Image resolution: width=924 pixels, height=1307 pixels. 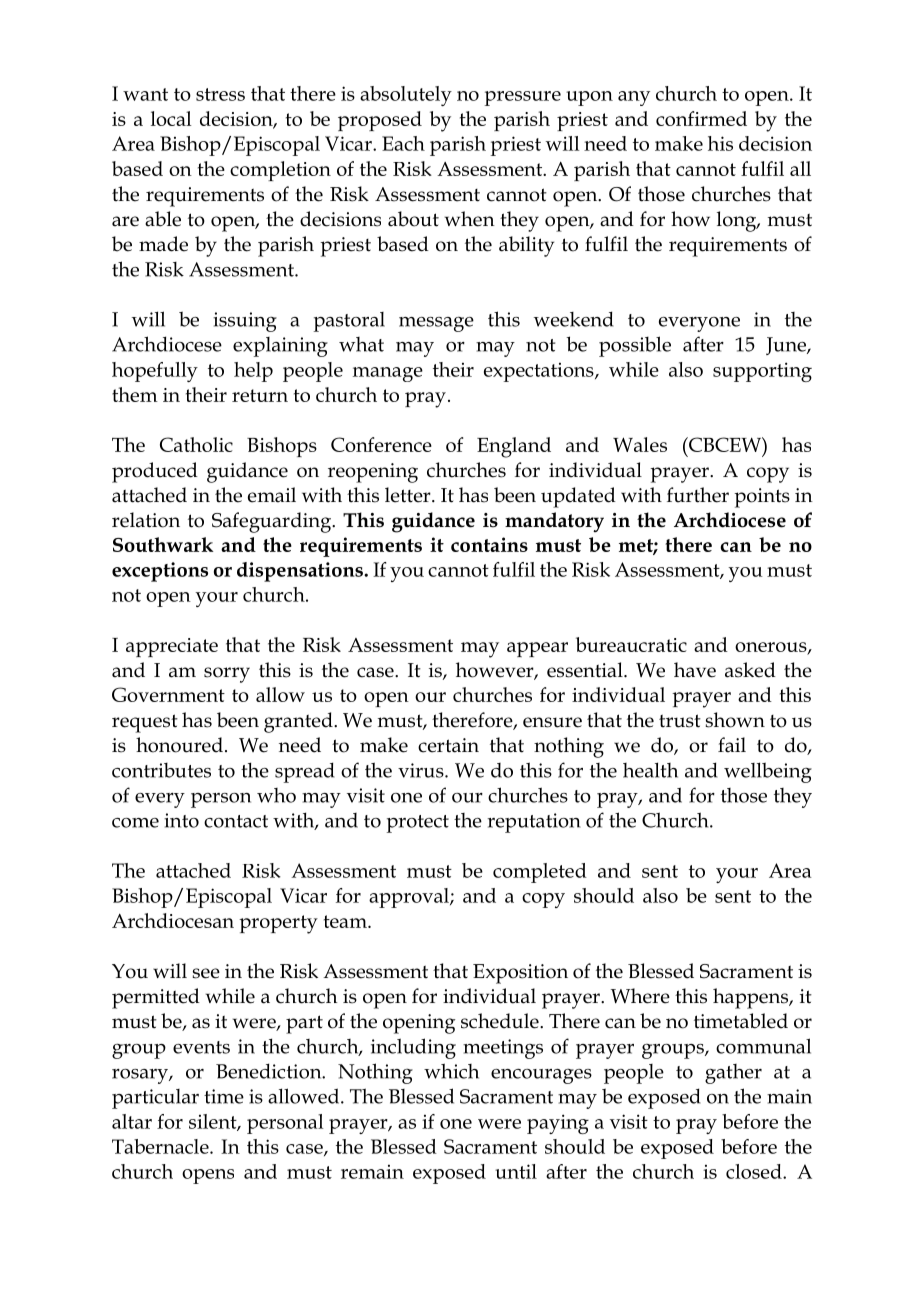 I want to click on message, so click(x=436, y=324).
